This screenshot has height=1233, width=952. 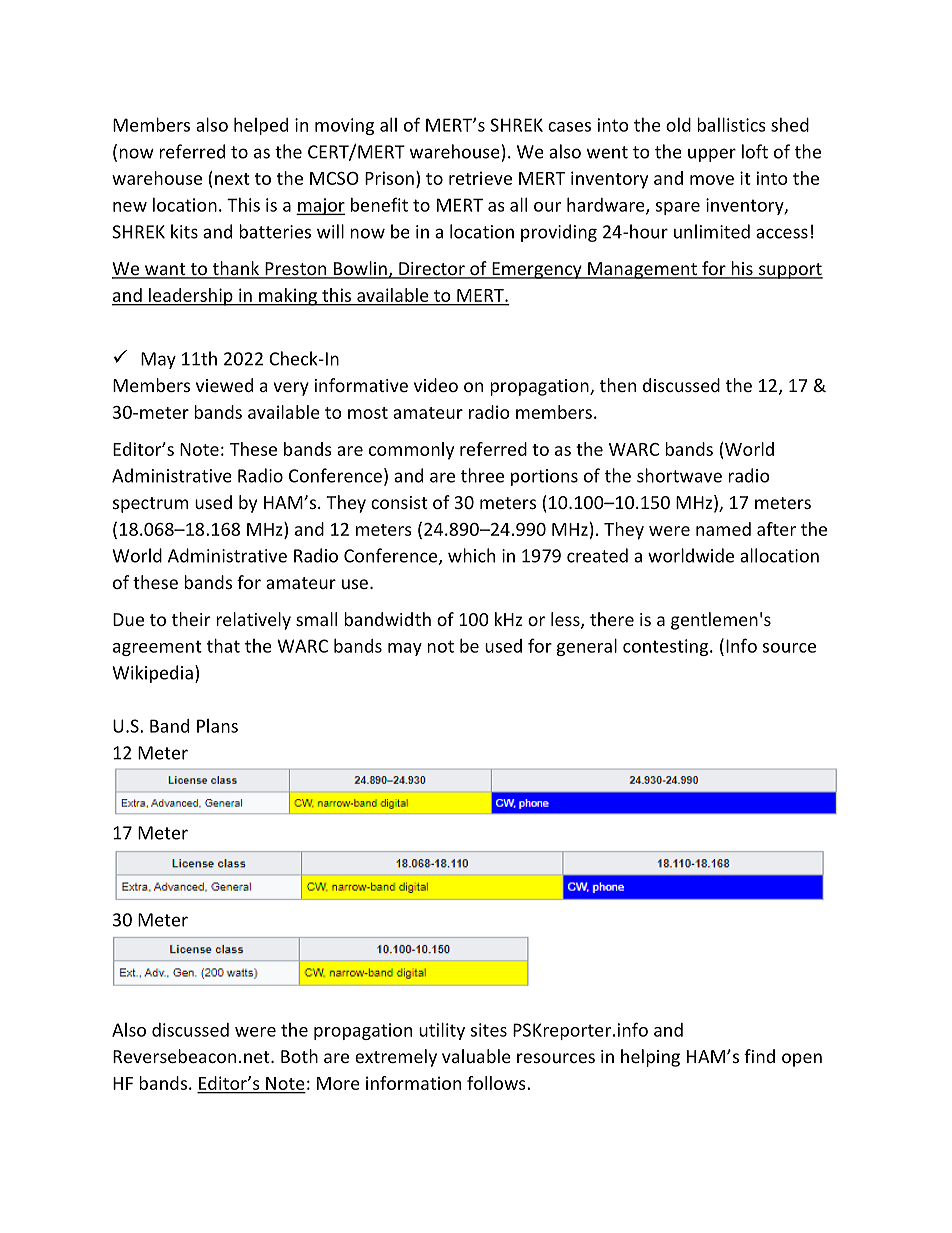 What do you see at coordinates (667, 647) in the screenshot?
I see `contesting` at bounding box center [667, 647].
